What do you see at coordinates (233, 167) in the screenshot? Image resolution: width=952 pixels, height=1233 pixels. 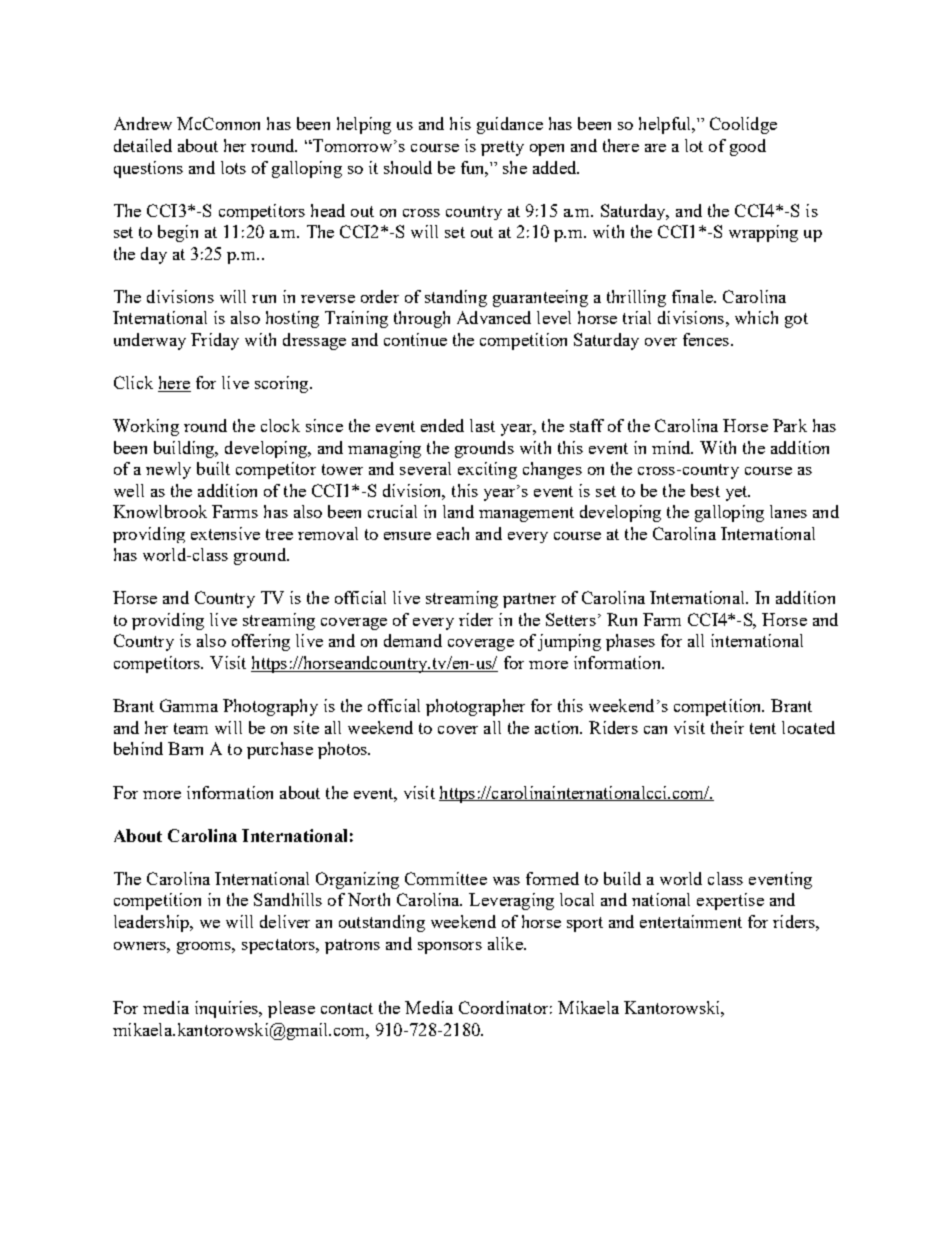 I see `lots` at bounding box center [233, 167].
